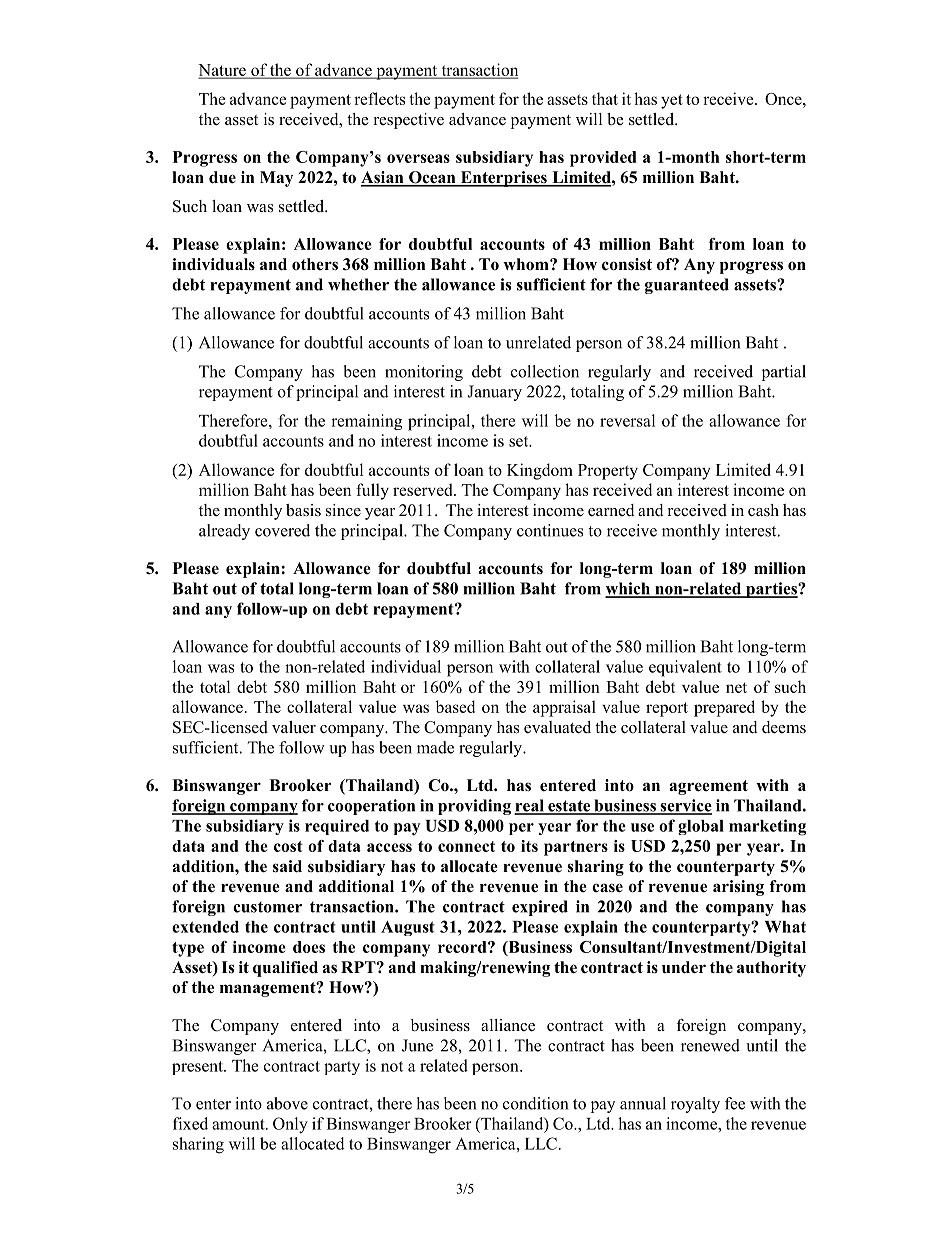 The height and width of the screenshot is (1233, 952). Describe the element at coordinates (282, 530) in the screenshot. I see `covered` at that location.
